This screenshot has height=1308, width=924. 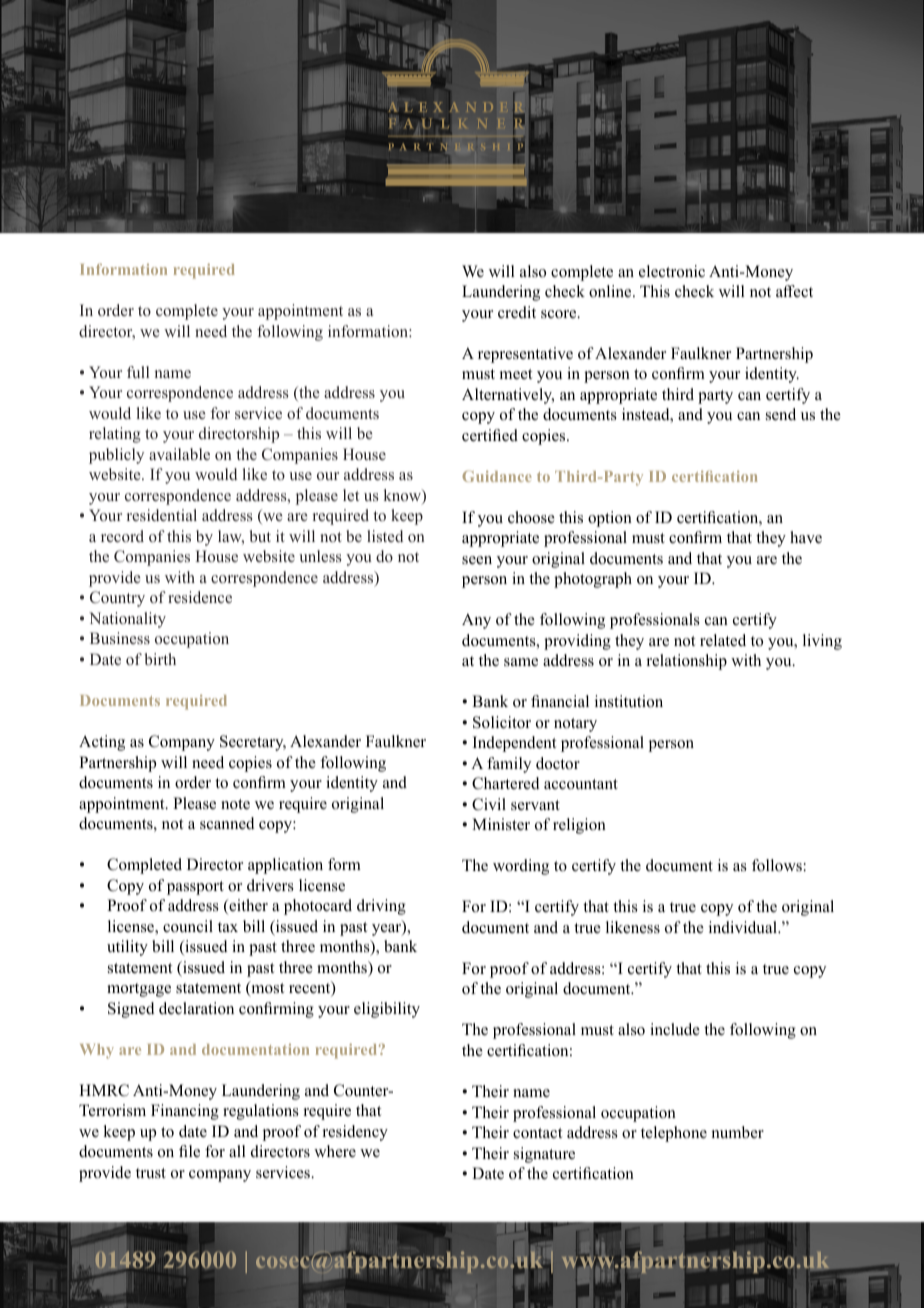 What do you see at coordinates (138, 372) in the screenshot?
I see `full` at bounding box center [138, 372].
